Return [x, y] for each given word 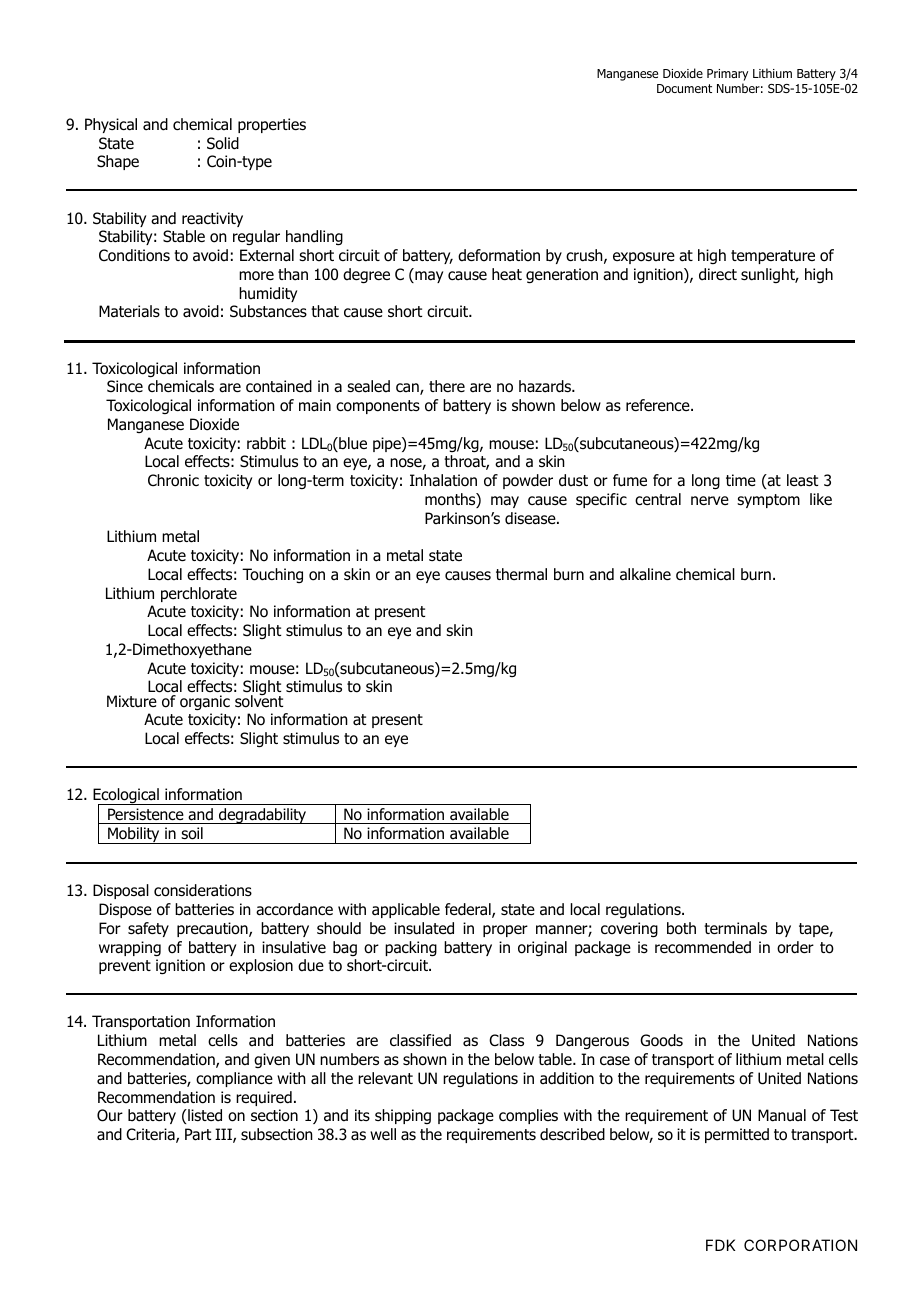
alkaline [645, 574]
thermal [521, 574]
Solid [223, 143]
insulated [424, 928]
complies [528, 1116]
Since [125, 386]
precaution [213, 929]
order [795, 947]
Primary [727, 75]
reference [659, 405]
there [447, 386]
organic [205, 703]
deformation [499, 255]
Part [198, 1134]
